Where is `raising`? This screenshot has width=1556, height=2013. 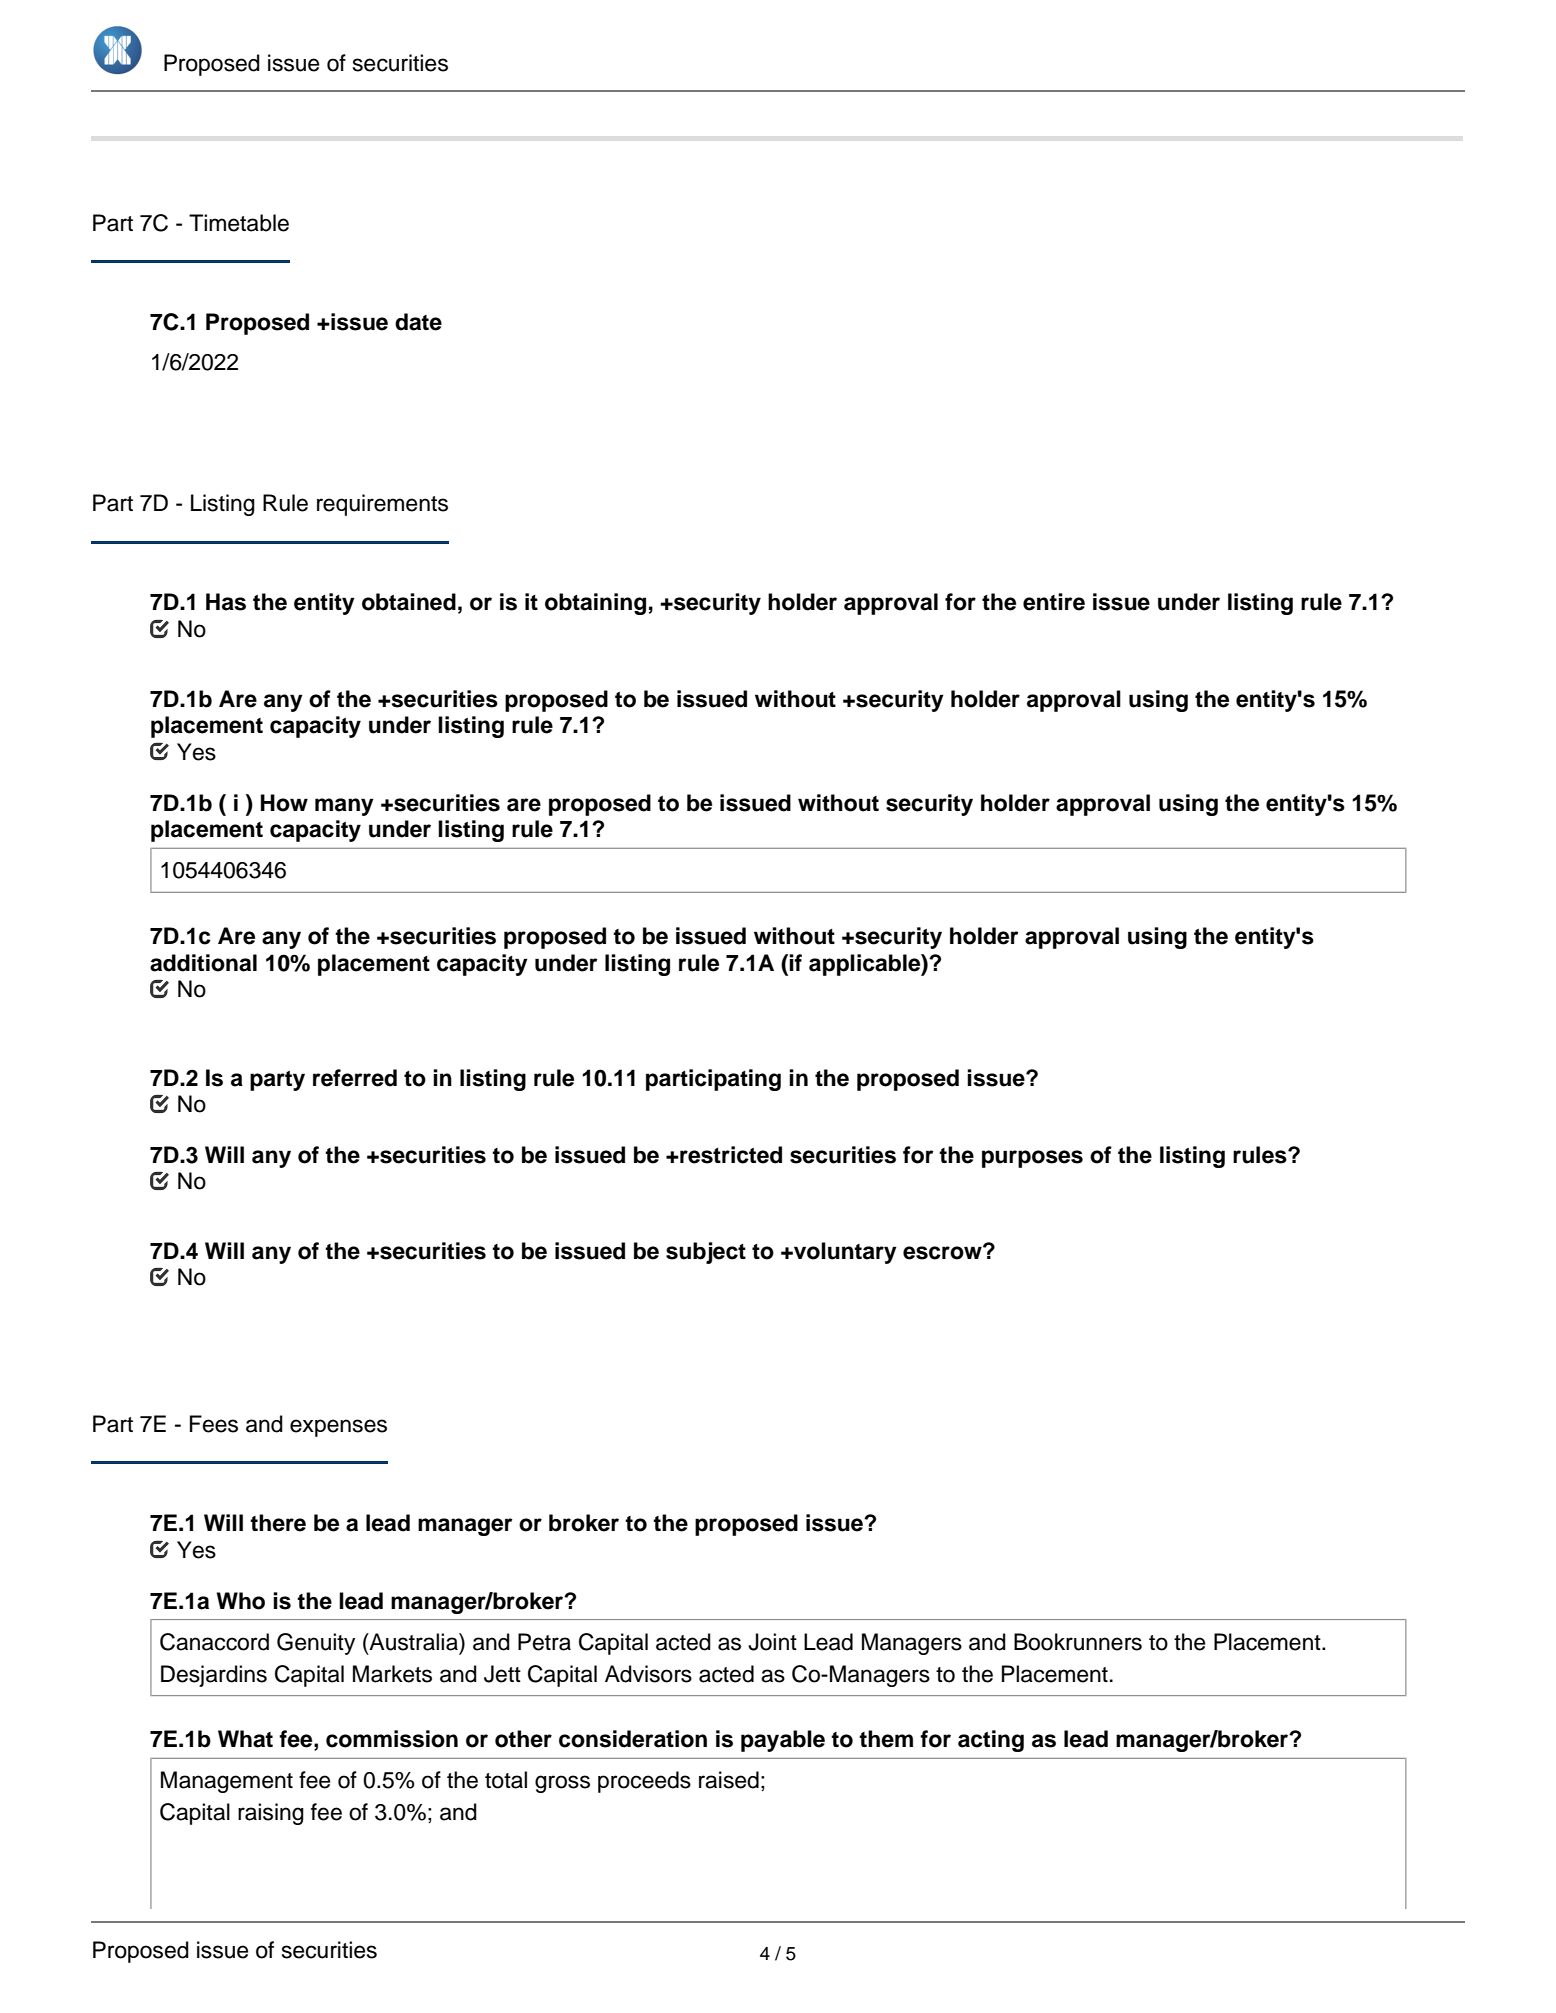 raising is located at coordinates (271, 1814).
